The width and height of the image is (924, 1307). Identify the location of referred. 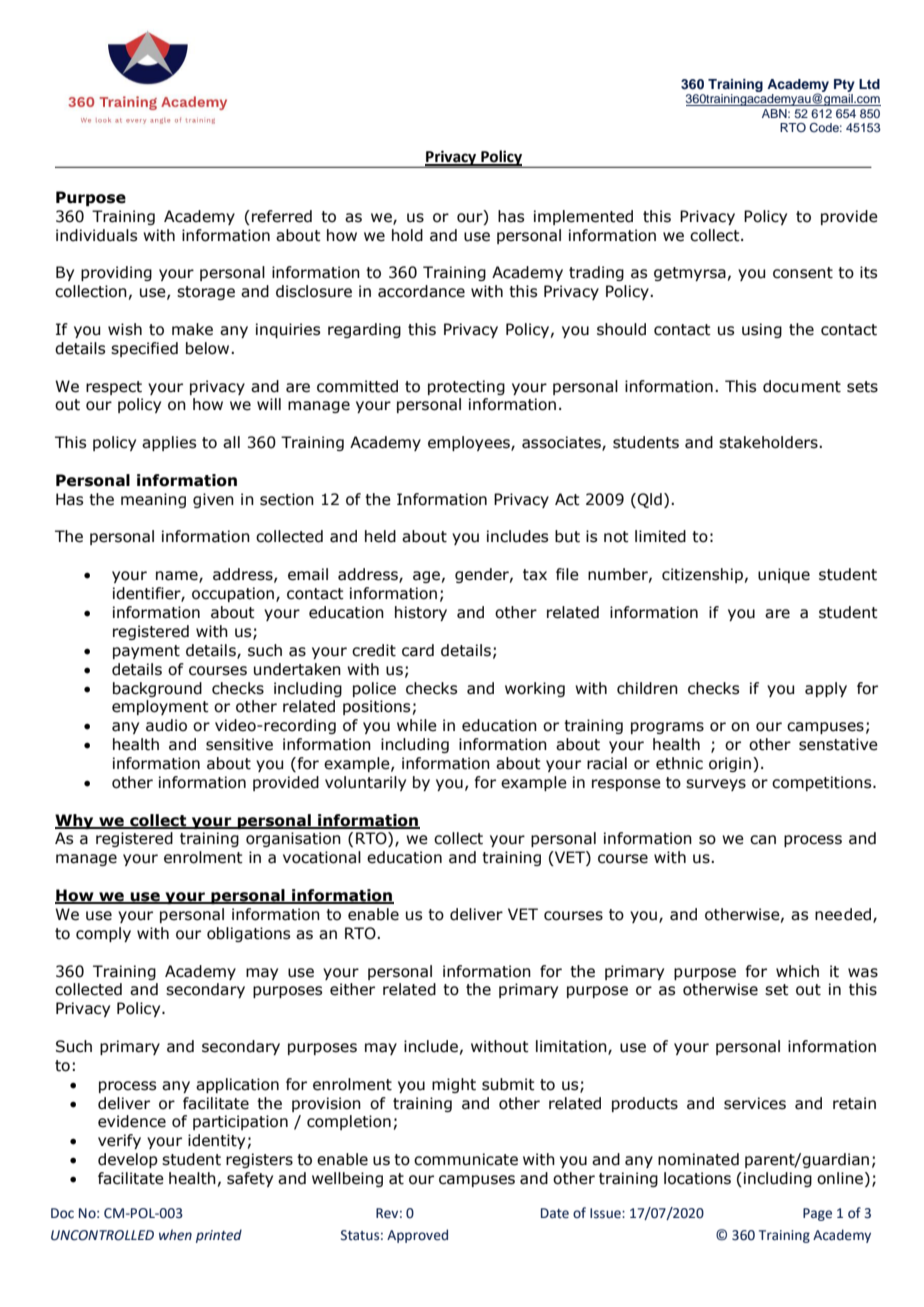
(282, 216).
